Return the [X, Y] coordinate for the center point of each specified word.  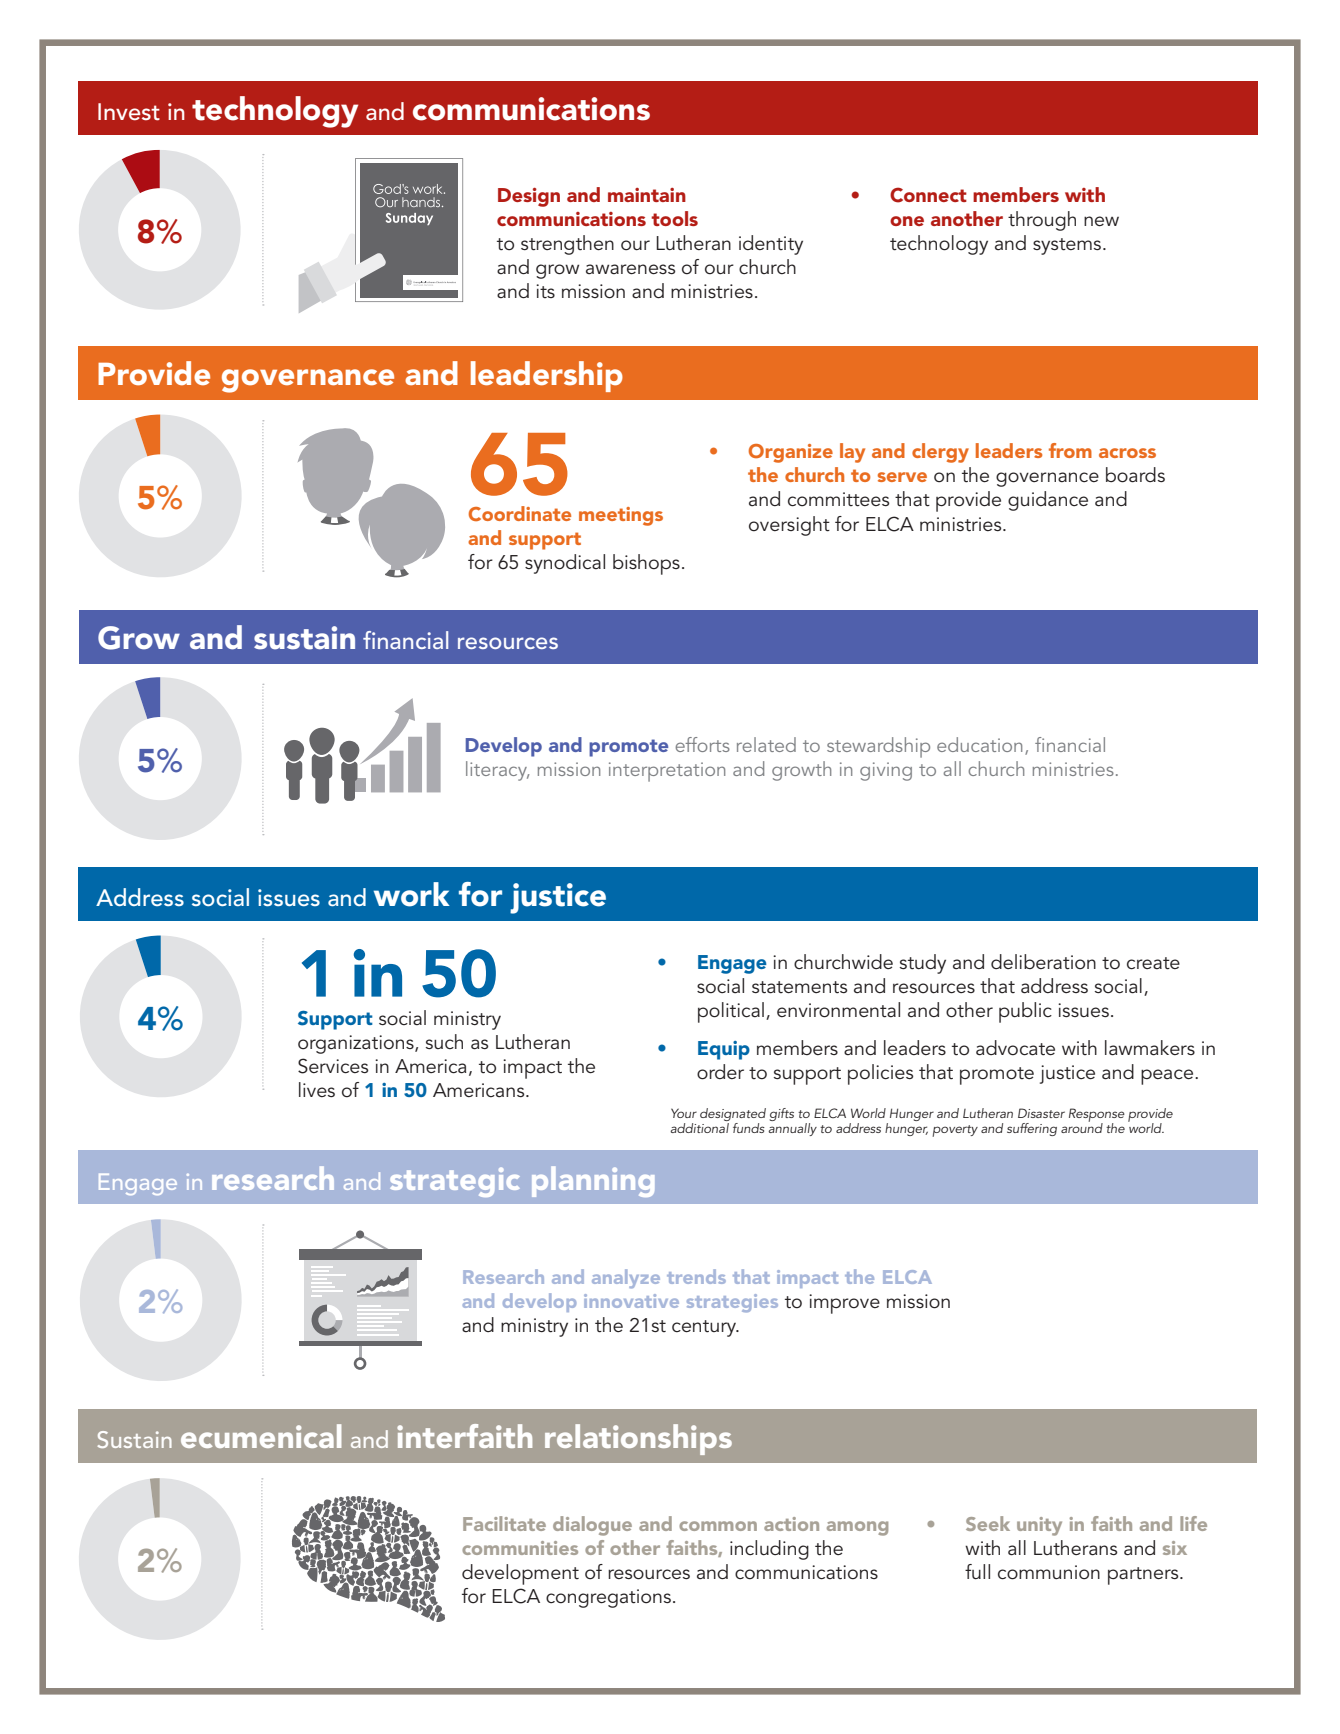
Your [684, 1113]
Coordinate [520, 513]
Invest [129, 112]
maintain [647, 195]
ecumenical [261, 1436]
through [1042, 221]
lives [317, 1089]
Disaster [1041, 1113]
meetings [621, 516]
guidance [1048, 501]
